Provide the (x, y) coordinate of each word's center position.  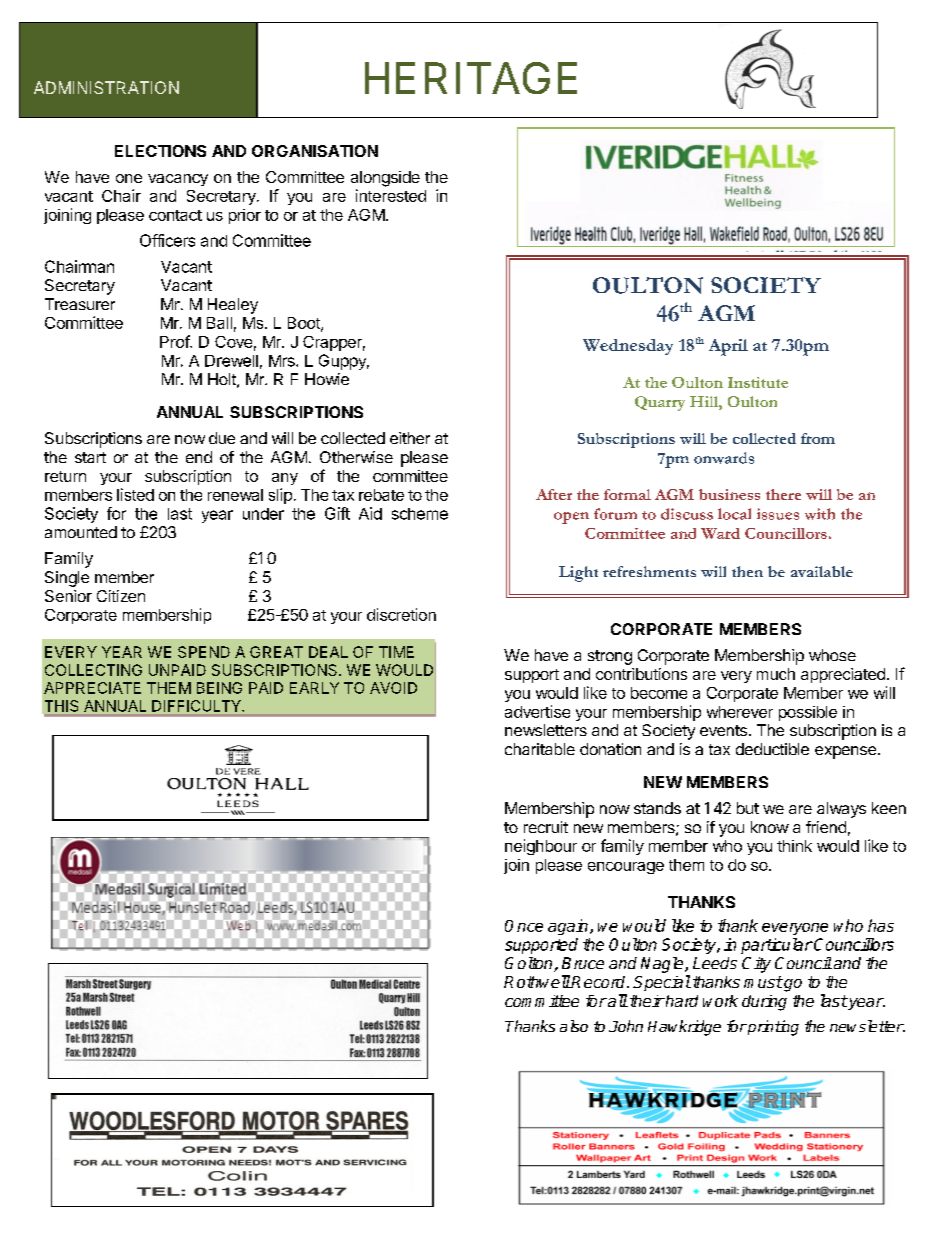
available (822, 571)
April (728, 347)
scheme (420, 514)
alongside (385, 179)
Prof (175, 341)
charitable (540, 749)
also (574, 1026)
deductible (772, 749)
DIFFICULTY (197, 706)
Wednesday (628, 347)
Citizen (121, 596)
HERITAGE (471, 78)
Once (524, 926)
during (764, 1003)
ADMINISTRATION (106, 87)
